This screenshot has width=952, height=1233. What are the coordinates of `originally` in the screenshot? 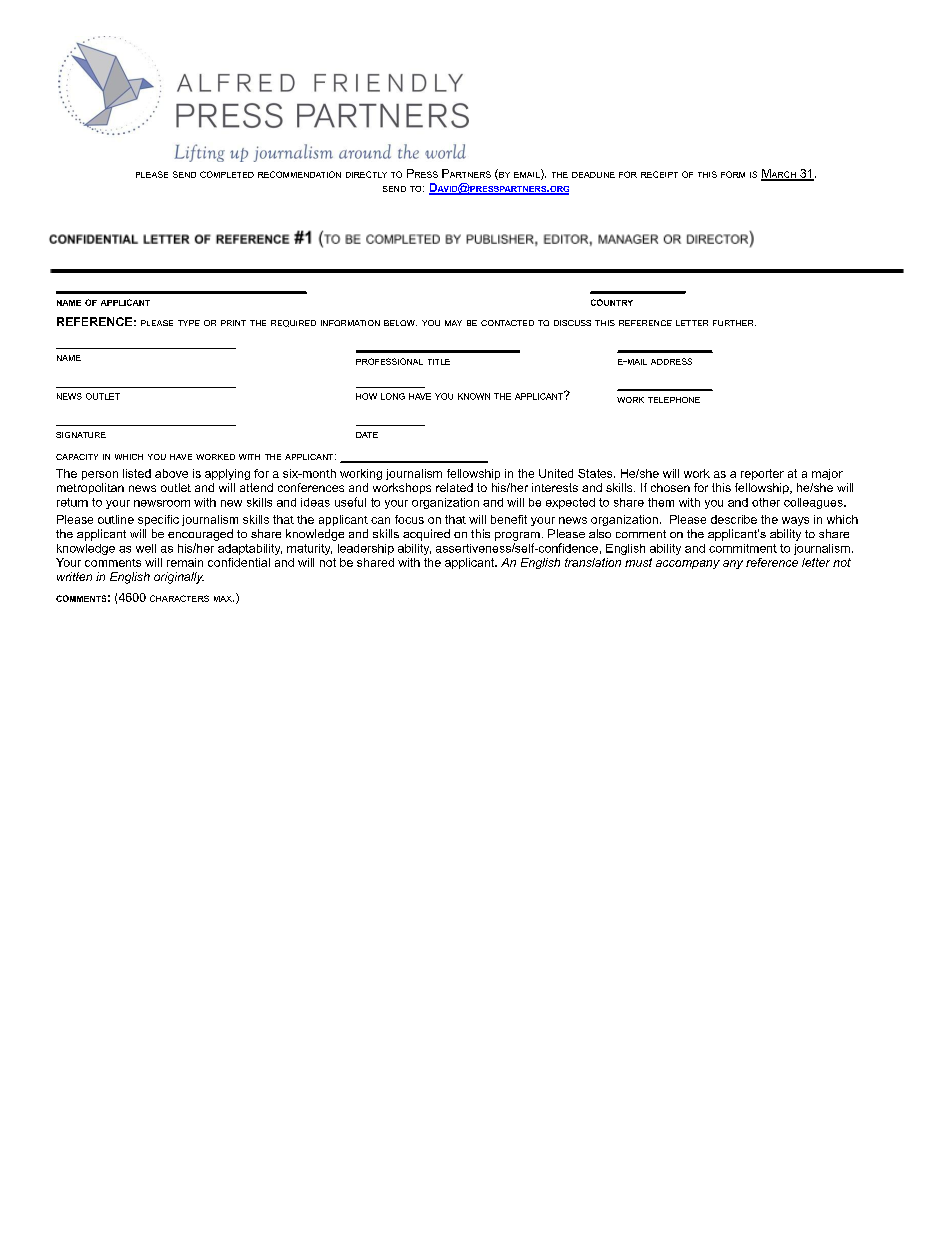 It's located at (179, 578).
